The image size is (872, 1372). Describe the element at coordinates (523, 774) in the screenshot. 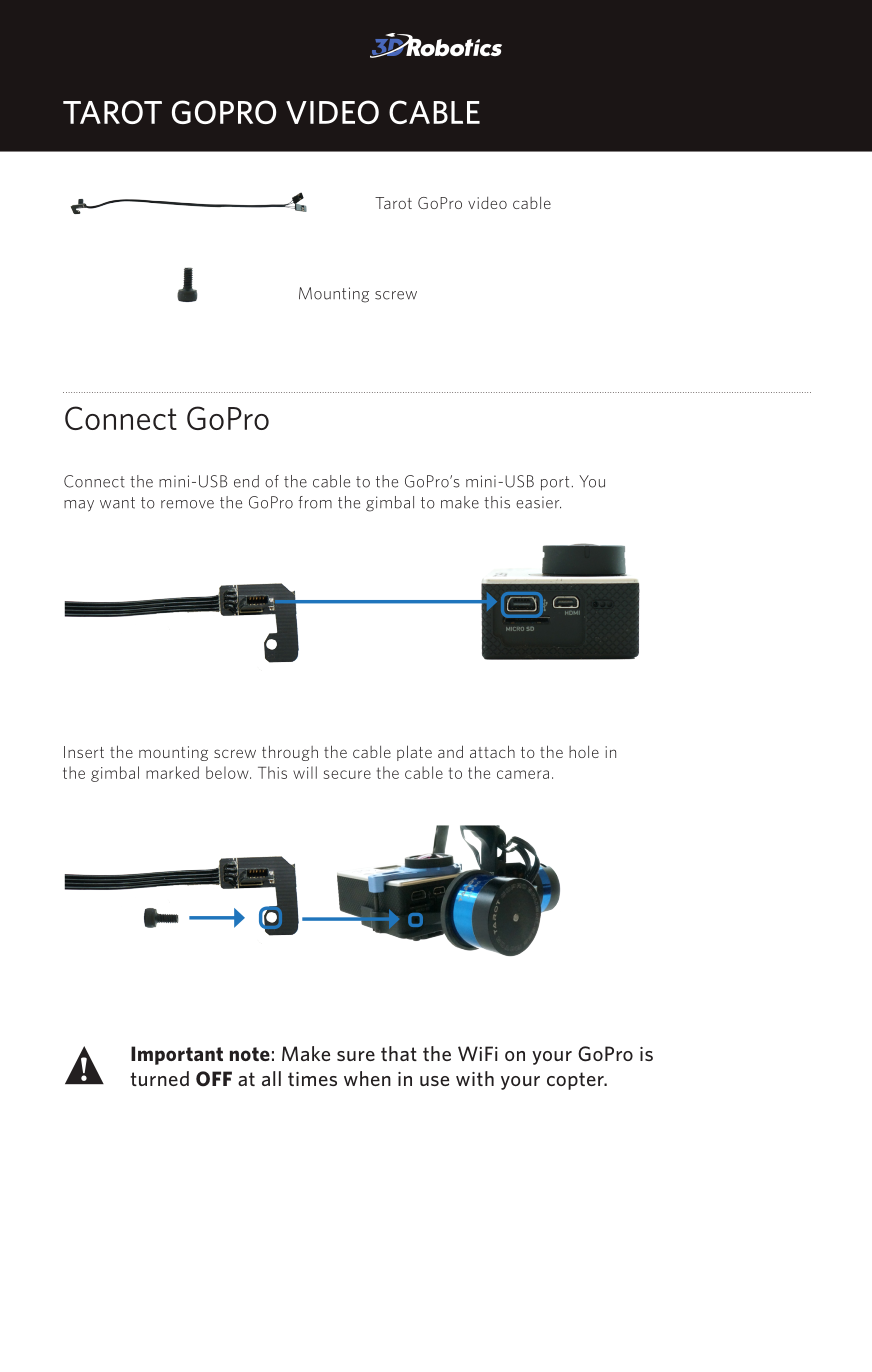

I see `camera` at that location.
